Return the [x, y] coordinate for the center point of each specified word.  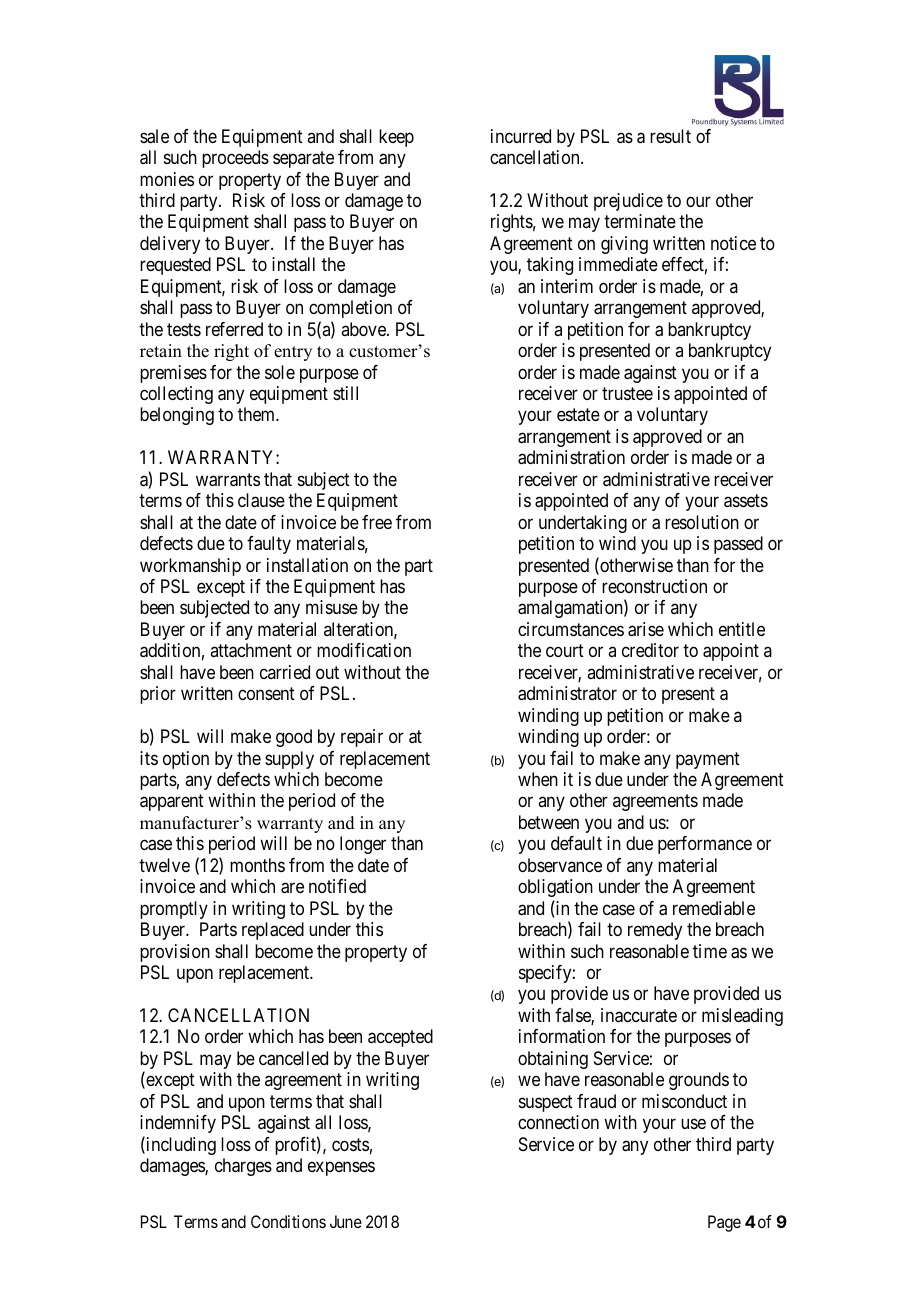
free [377, 522]
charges [243, 1167]
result [670, 136]
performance [705, 845]
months [257, 865]
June [346, 1221]
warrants [228, 480]
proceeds [235, 159]
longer [363, 845]
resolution [702, 522]
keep [396, 138]
